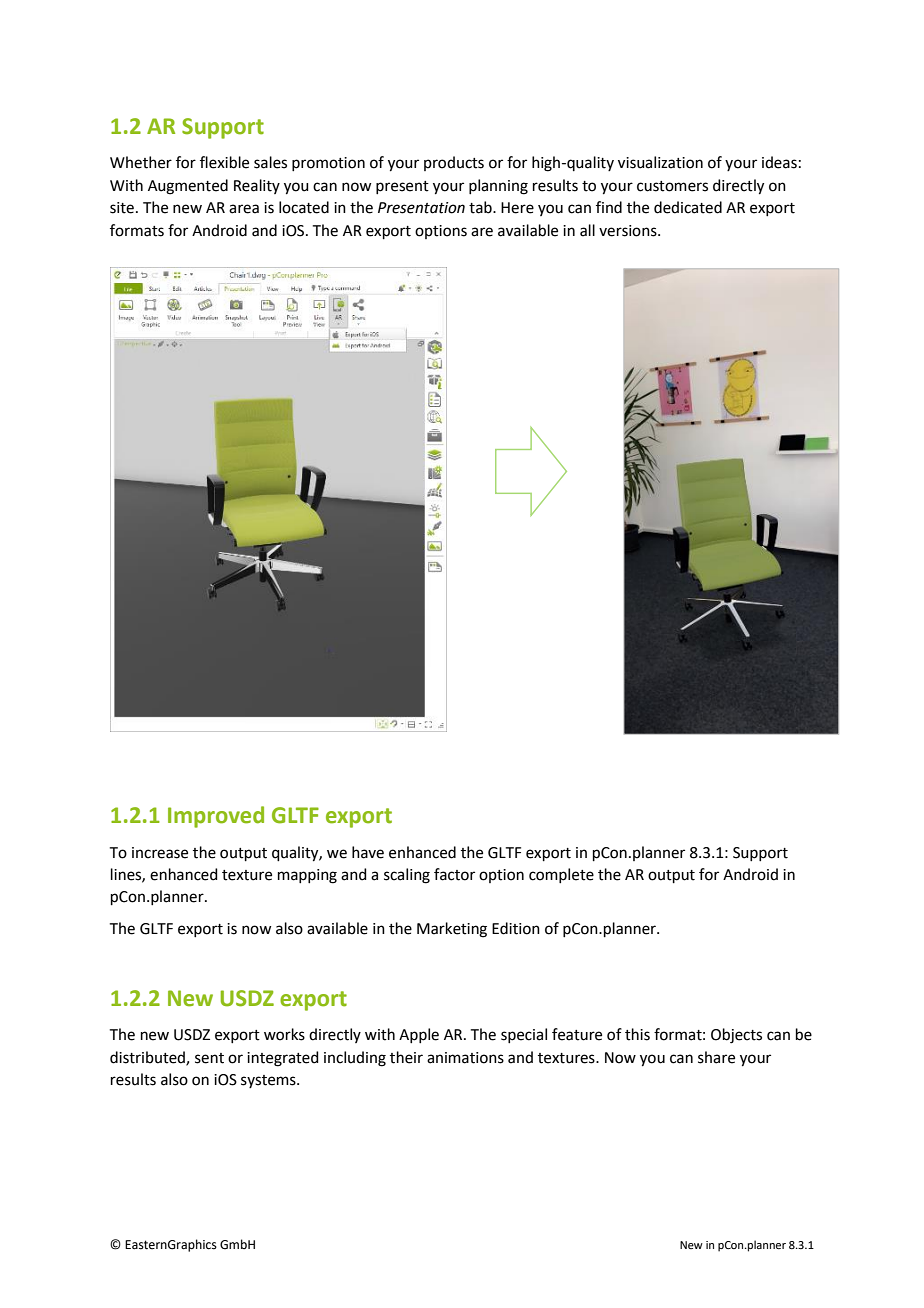 The image size is (924, 1308). I want to click on Improved, so click(216, 817).
